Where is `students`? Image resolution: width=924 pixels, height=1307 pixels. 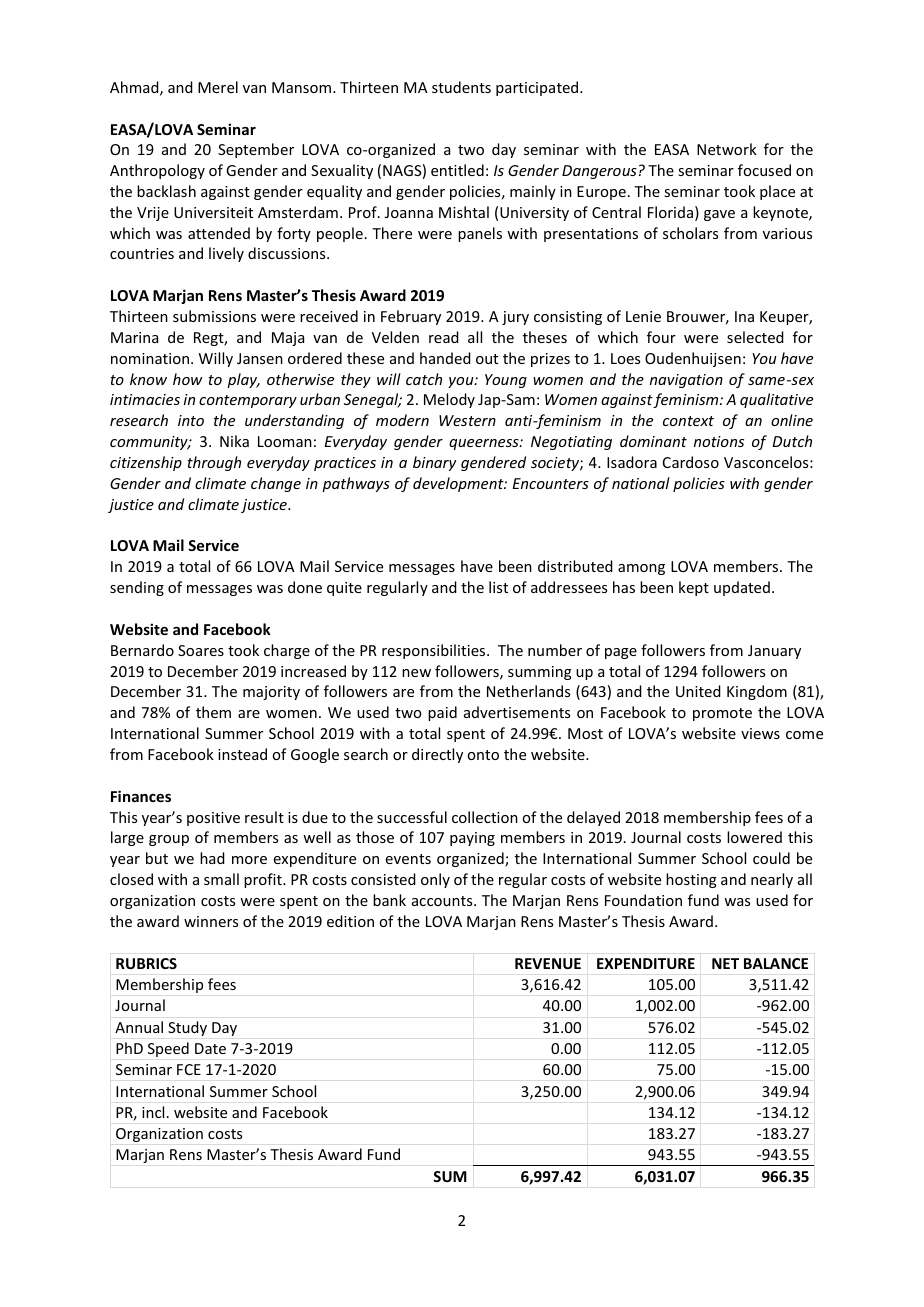 students is located at coordinates (461, 87).
